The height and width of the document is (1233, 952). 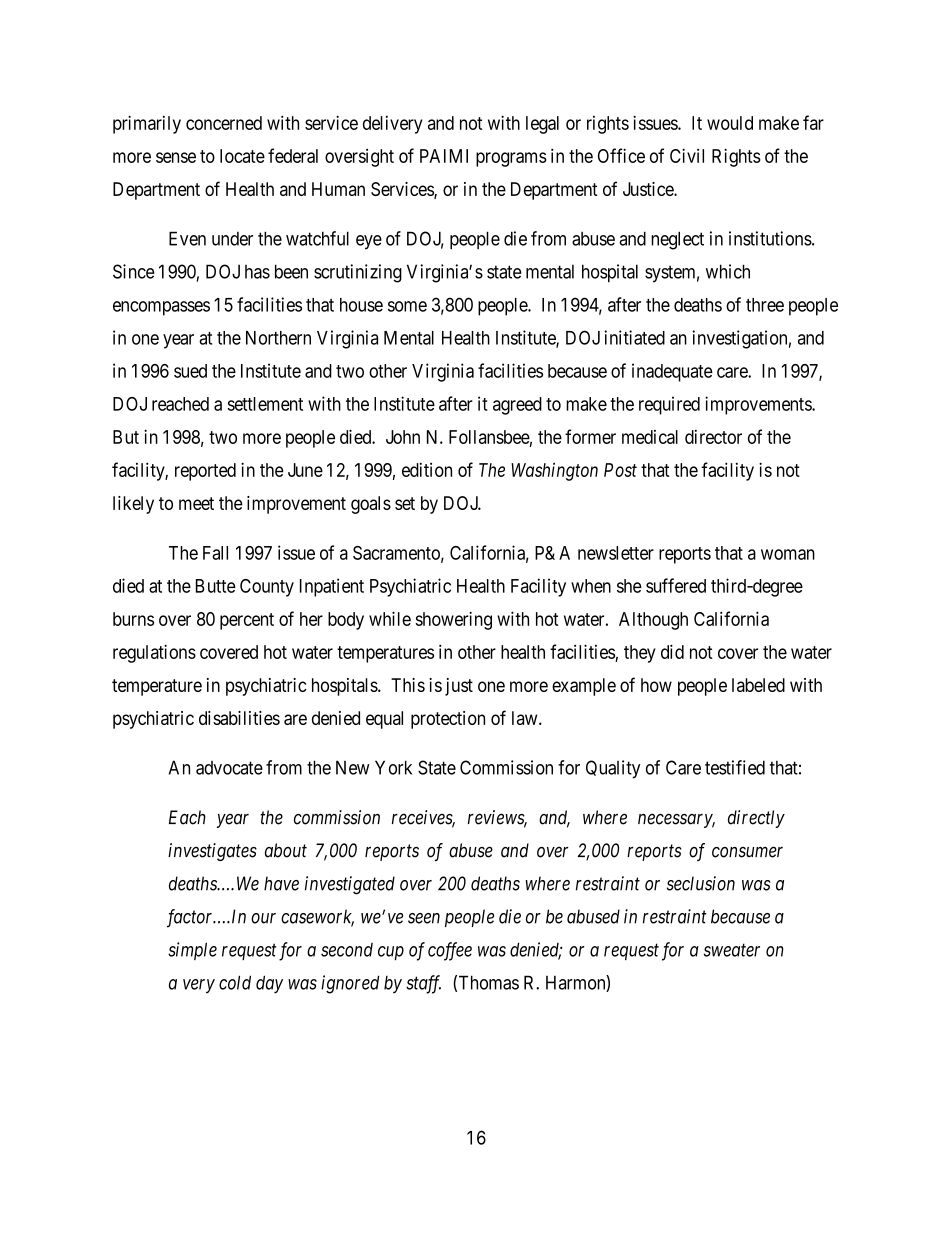 What do you see at coordinates (765, 305) in the document?
I see `three` at bounding box center [765, 305].
